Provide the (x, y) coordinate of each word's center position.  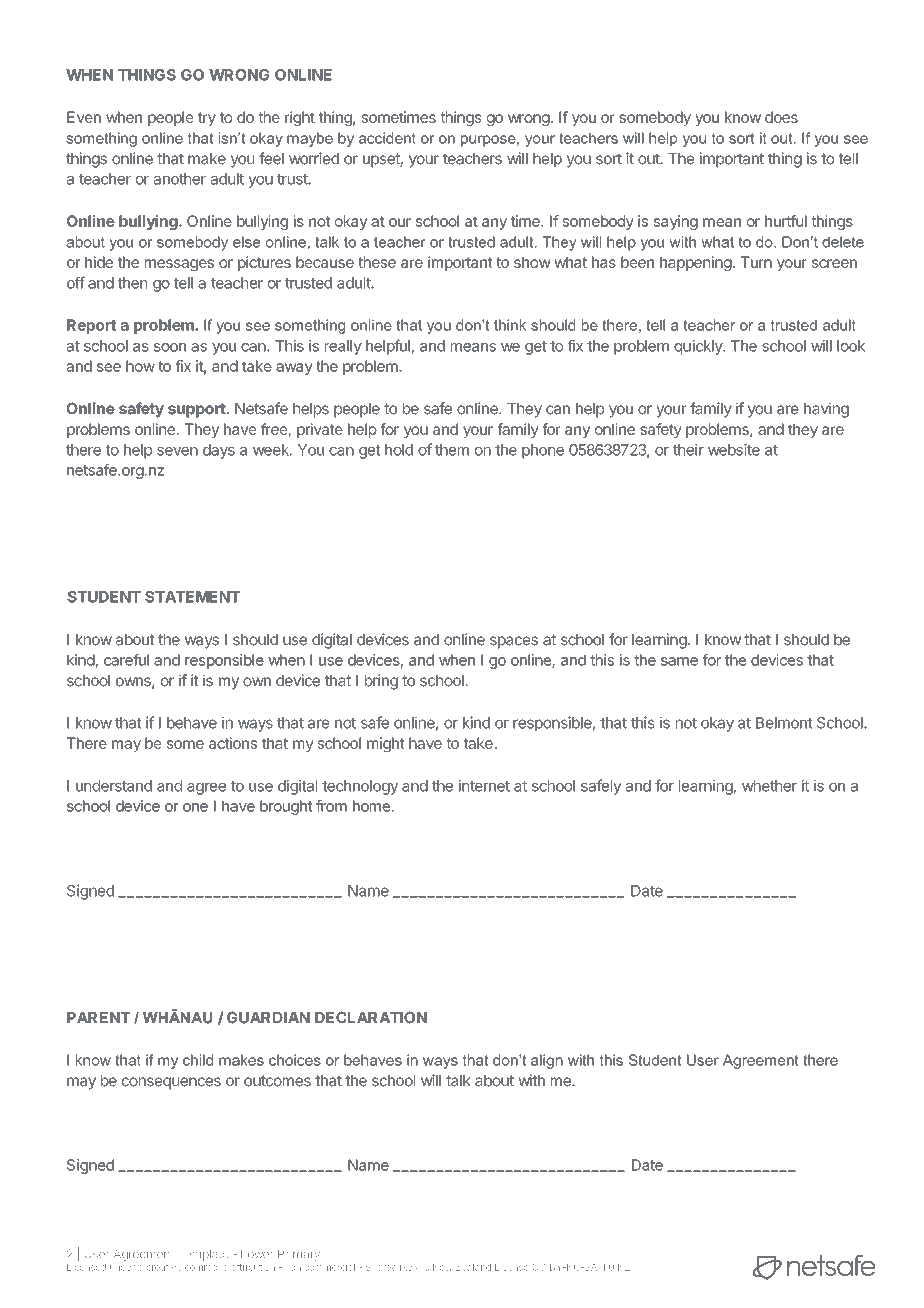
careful (126, 660)
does (781, 117)
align (547, 1061)
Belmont (784, 723)
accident (387, 138)
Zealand (473, 1267)
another (180, 179)
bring (381, 682)
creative (164, 1267)
